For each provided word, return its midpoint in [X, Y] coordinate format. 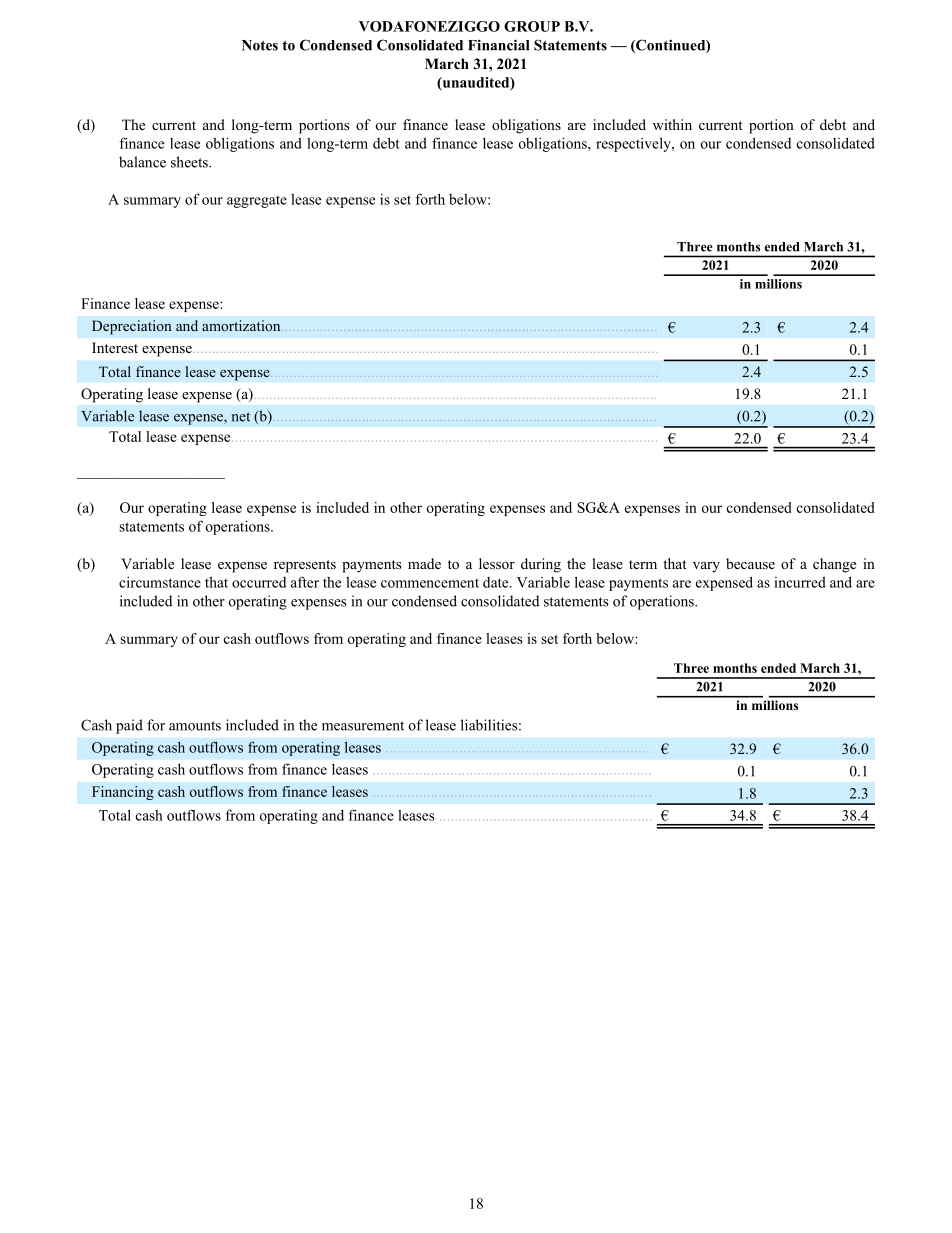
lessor [497, 563]
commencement [430, 583]
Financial [498, 45]
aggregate [257, 202]
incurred [800, 582]
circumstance [160, 582]
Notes [260, 45]
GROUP [532, 26]
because [750, 563]
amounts [195, 726]
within [672, 124]
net [241, 417]
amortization [242, 325]
